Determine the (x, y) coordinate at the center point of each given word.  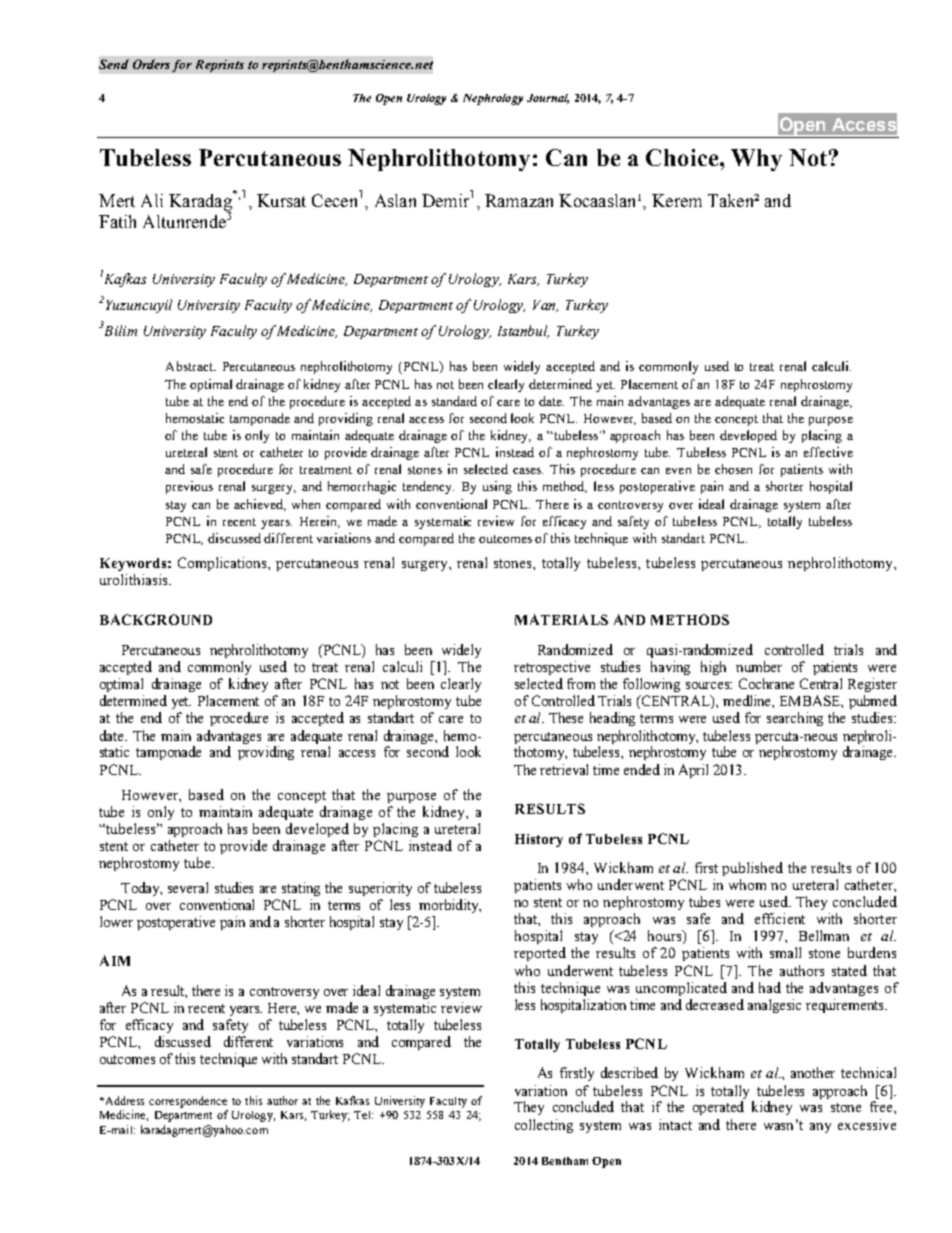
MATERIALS (561, 619)
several (188, 887)
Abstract (190, 366)
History (539, 840)
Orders (151, 64)
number (759, 666)
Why (756, 160)
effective (828, 452)
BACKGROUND (156, 619)
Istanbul (523, 331)
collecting (544, 1126)
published (752, 869)
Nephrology (493, 99)
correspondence (188, 1102)
